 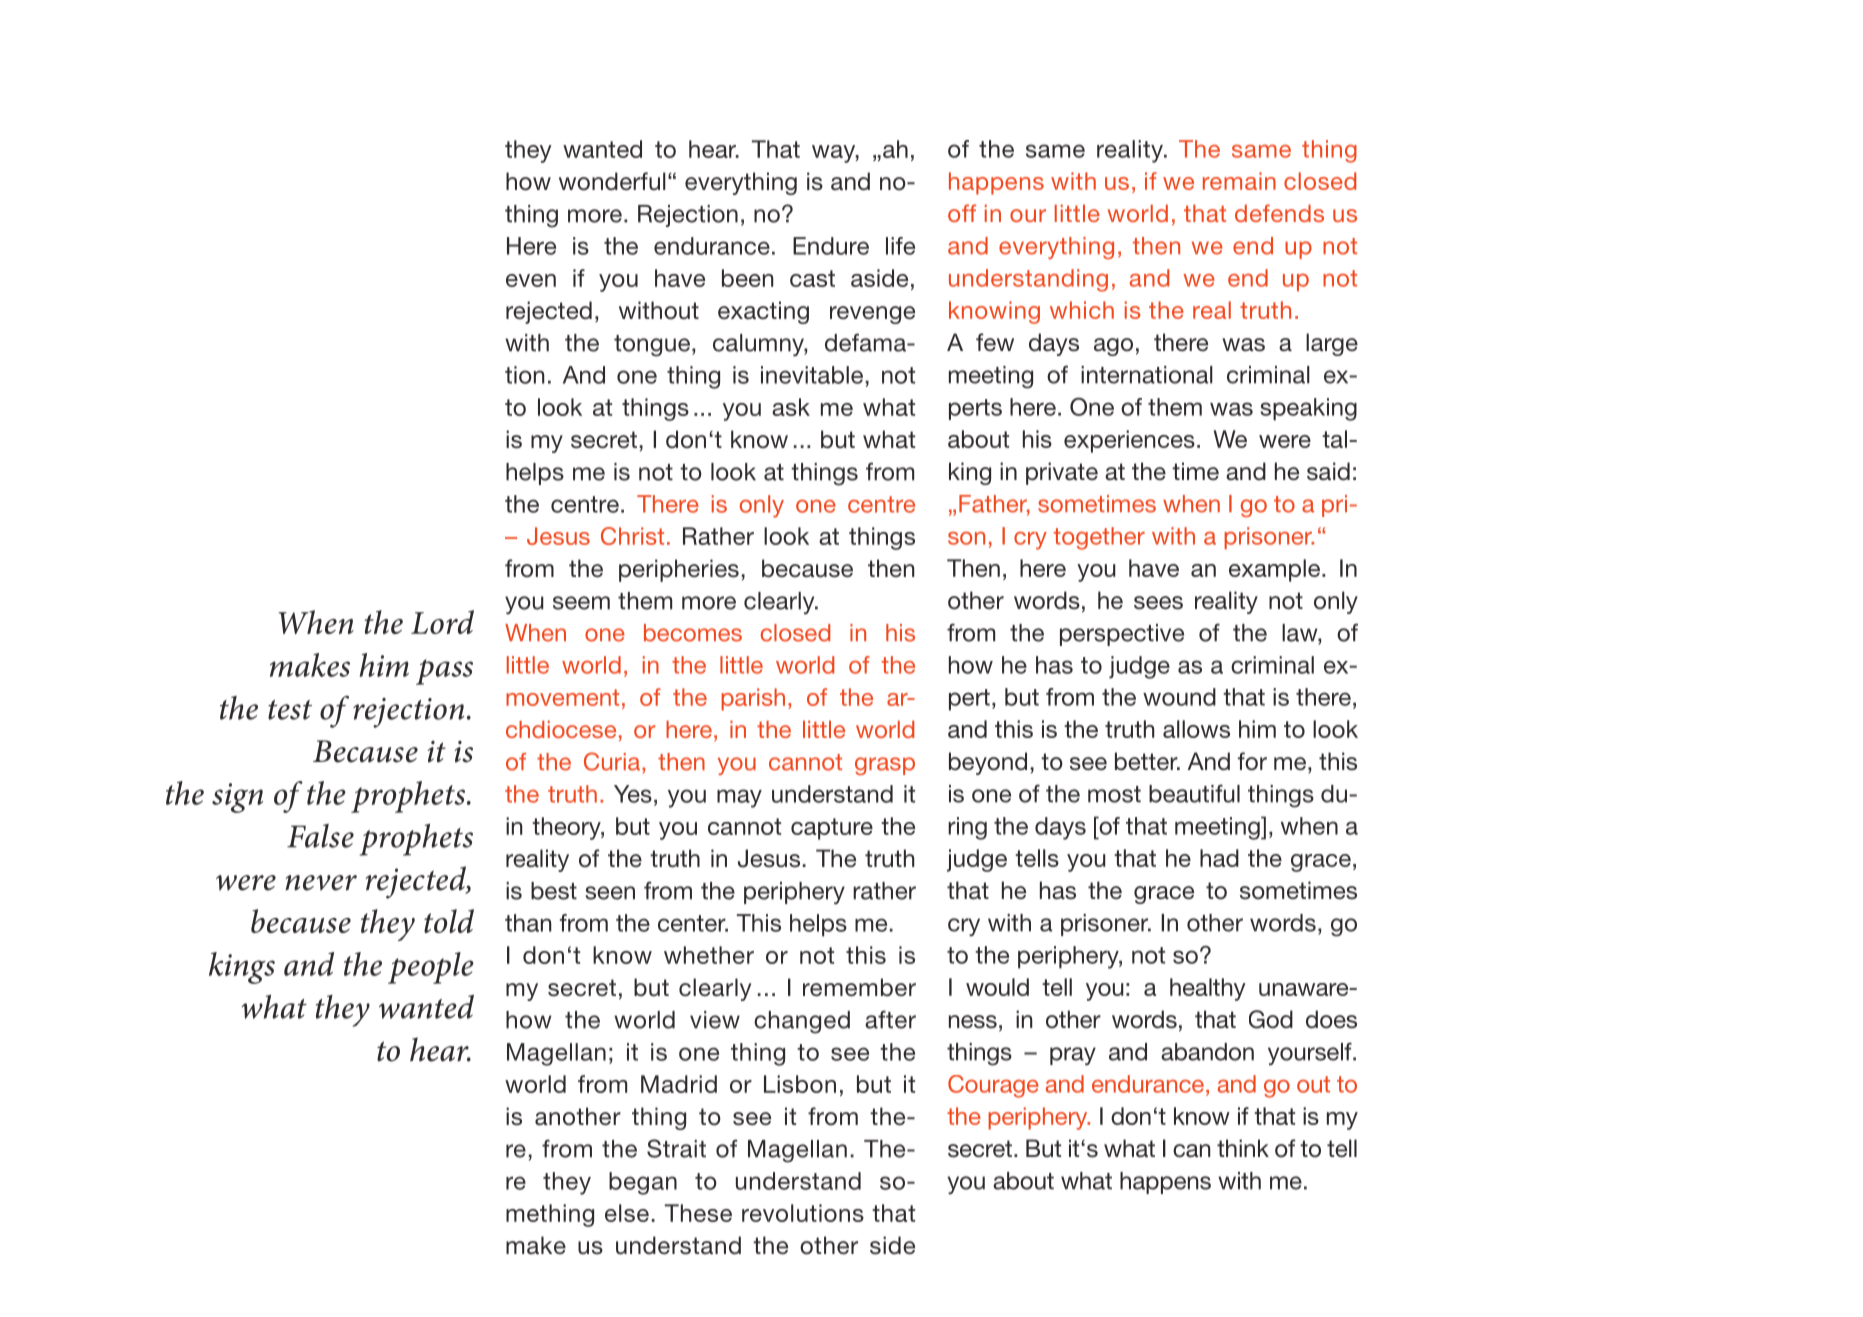 What do you see at coordinates (1129, 441) in the image?
I see `experiences` at bounding box center [1129, 441].
